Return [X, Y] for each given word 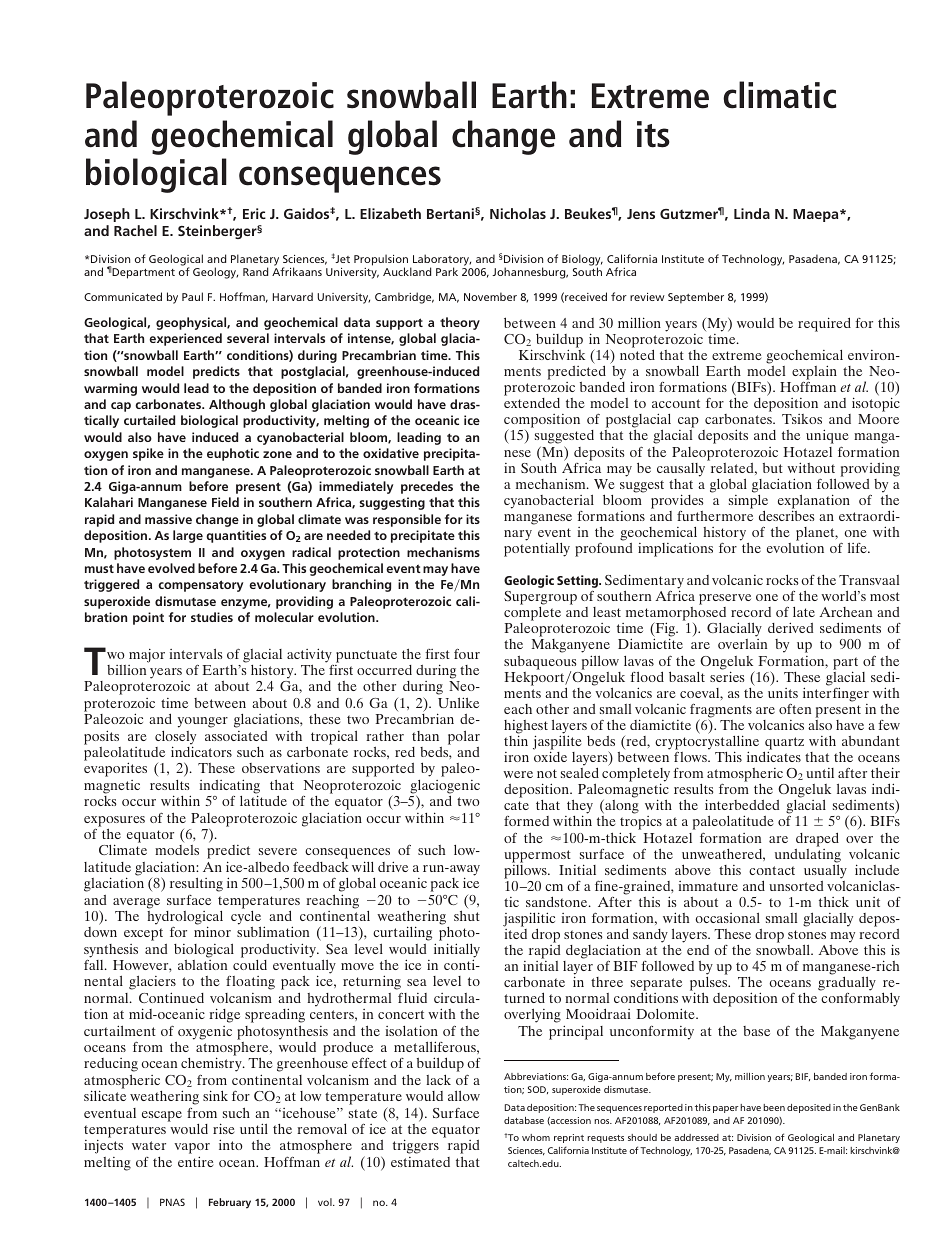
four [467, 654]
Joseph [107, 215]
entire [195, 1161]
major [147, 656]
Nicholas [518, 213]
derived [790, 627]
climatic [779, 95]
